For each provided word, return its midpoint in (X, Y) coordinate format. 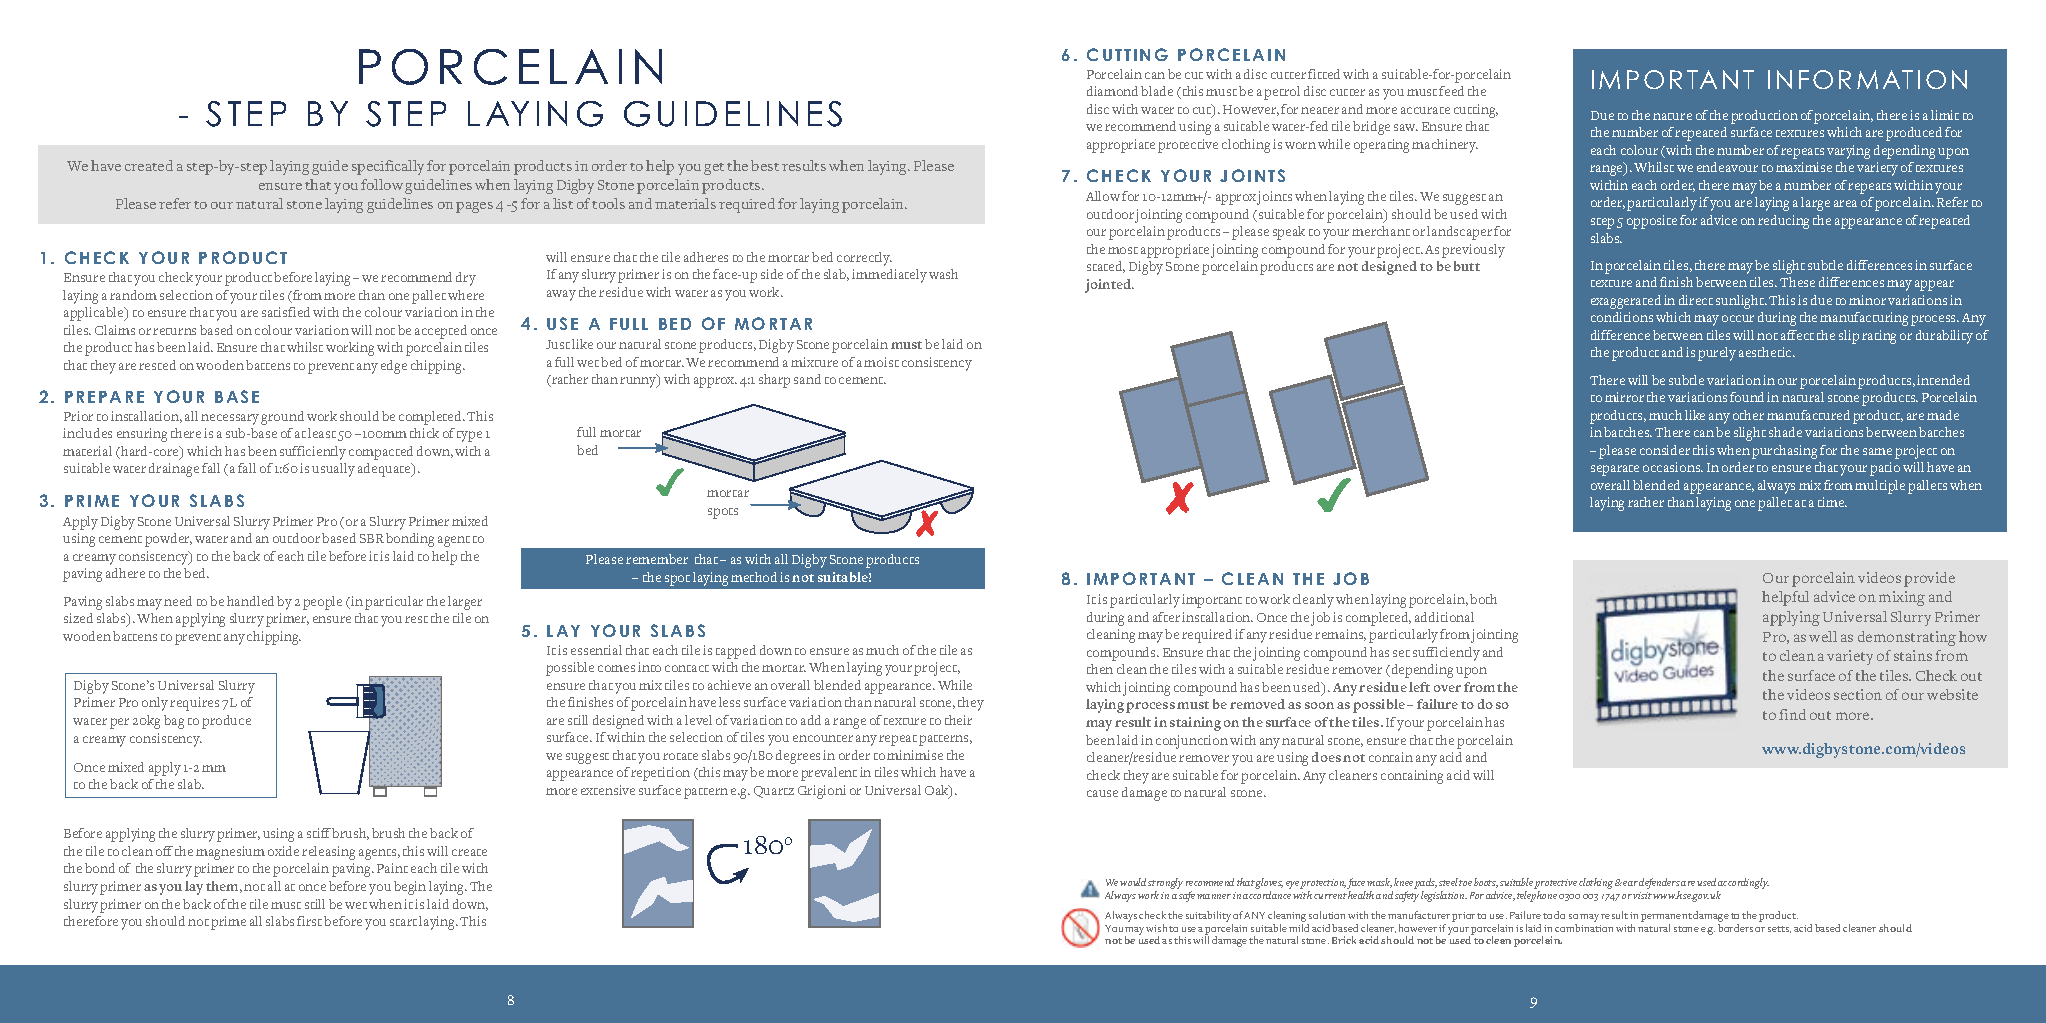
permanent (1666, 917)
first (309, 921)
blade (1157, 91)
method (754, 577)
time (1832, 502)
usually (333, 470)
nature (1672, 116)
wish (1156, 928)
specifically (388, 167)
